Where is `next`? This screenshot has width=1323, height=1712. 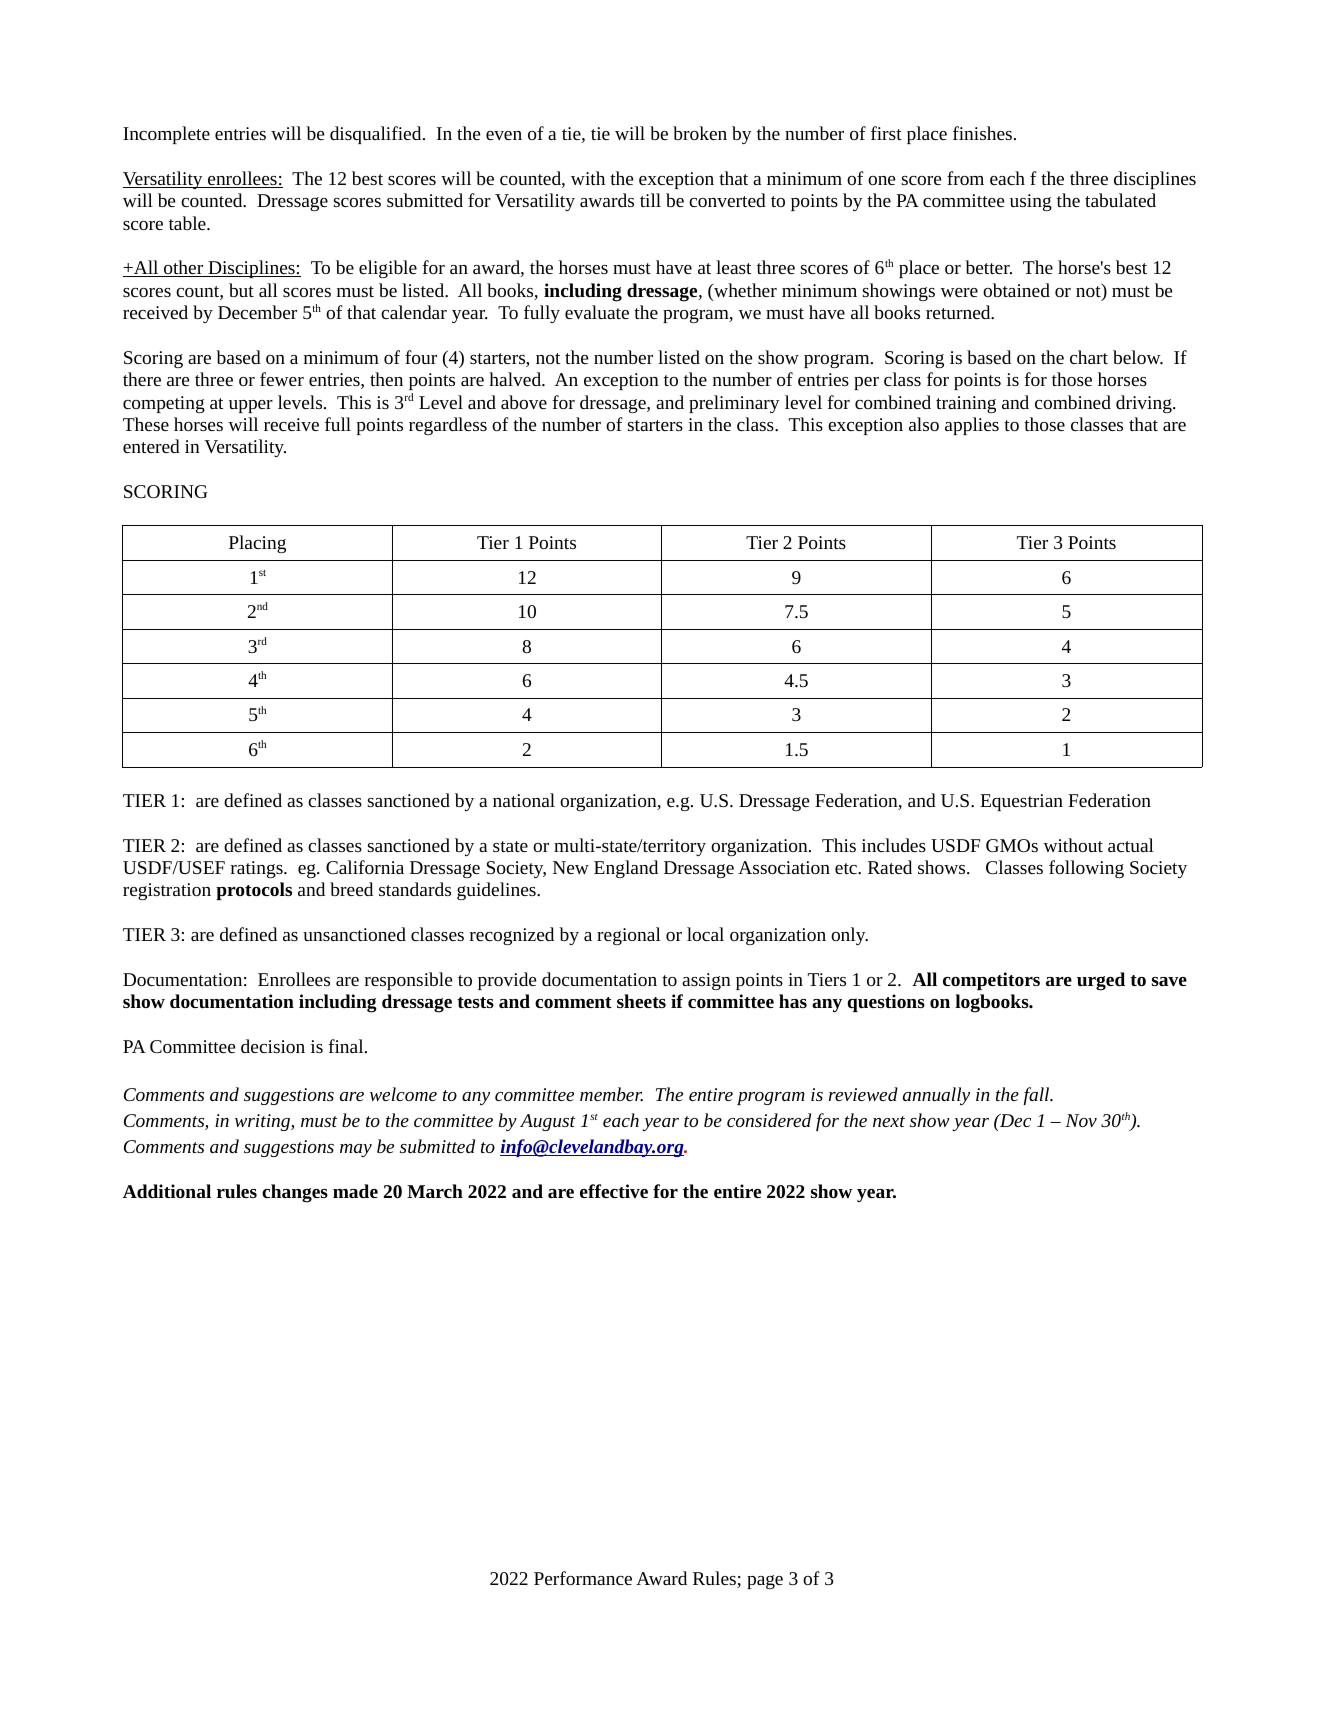 next is located at coordinates (889, 1121).
